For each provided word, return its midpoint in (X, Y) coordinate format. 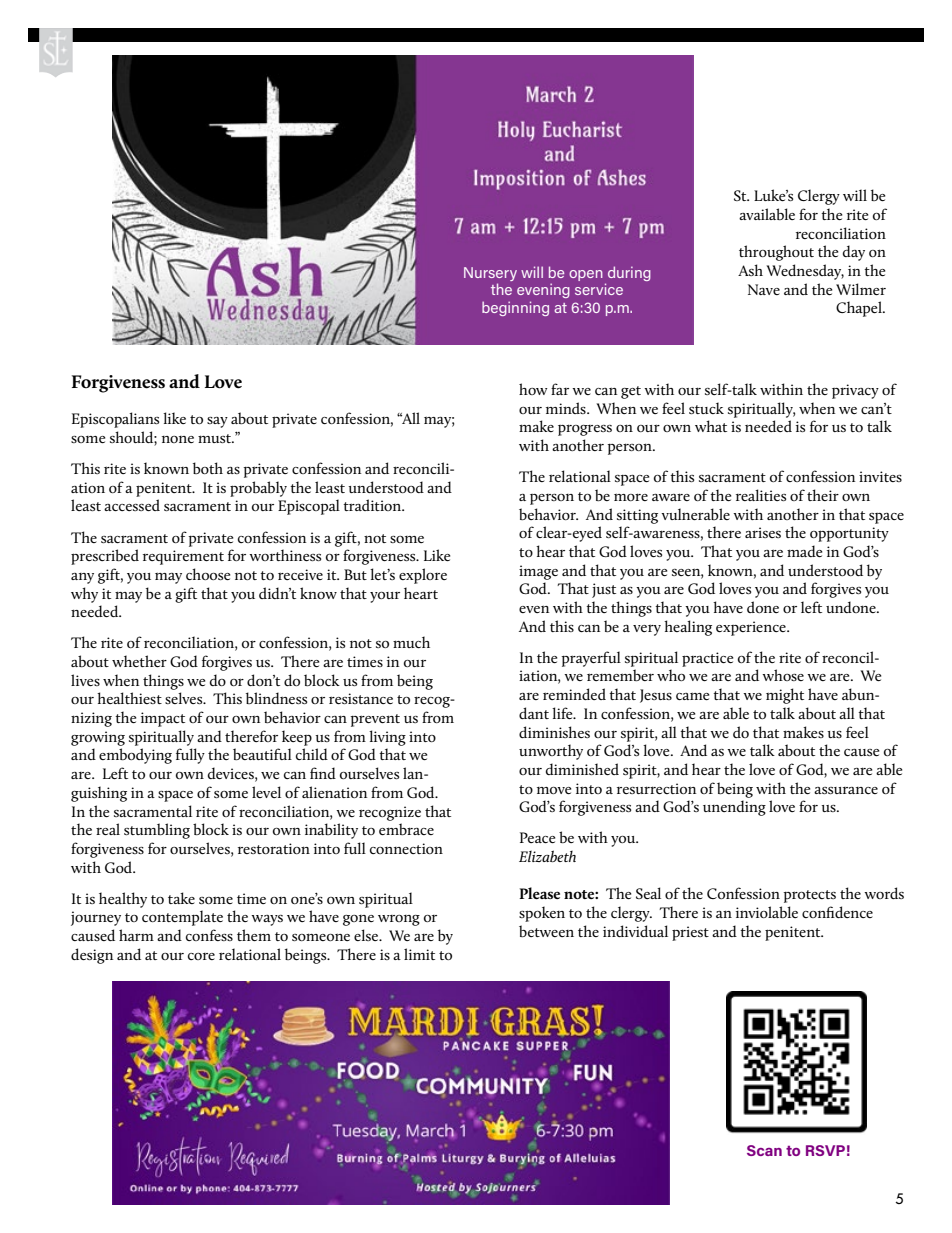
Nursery (490, 275)
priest (690, 933)
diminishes (554, 732)
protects (809, 896)
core (201, 956)
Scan (764, 1150)
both (208, 468)
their (823, 495)
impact (163, 719)
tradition (373, 505)
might (785, 696)
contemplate (182, 918)
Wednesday (805, 272)
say (217, 422)
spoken (542, 914)
